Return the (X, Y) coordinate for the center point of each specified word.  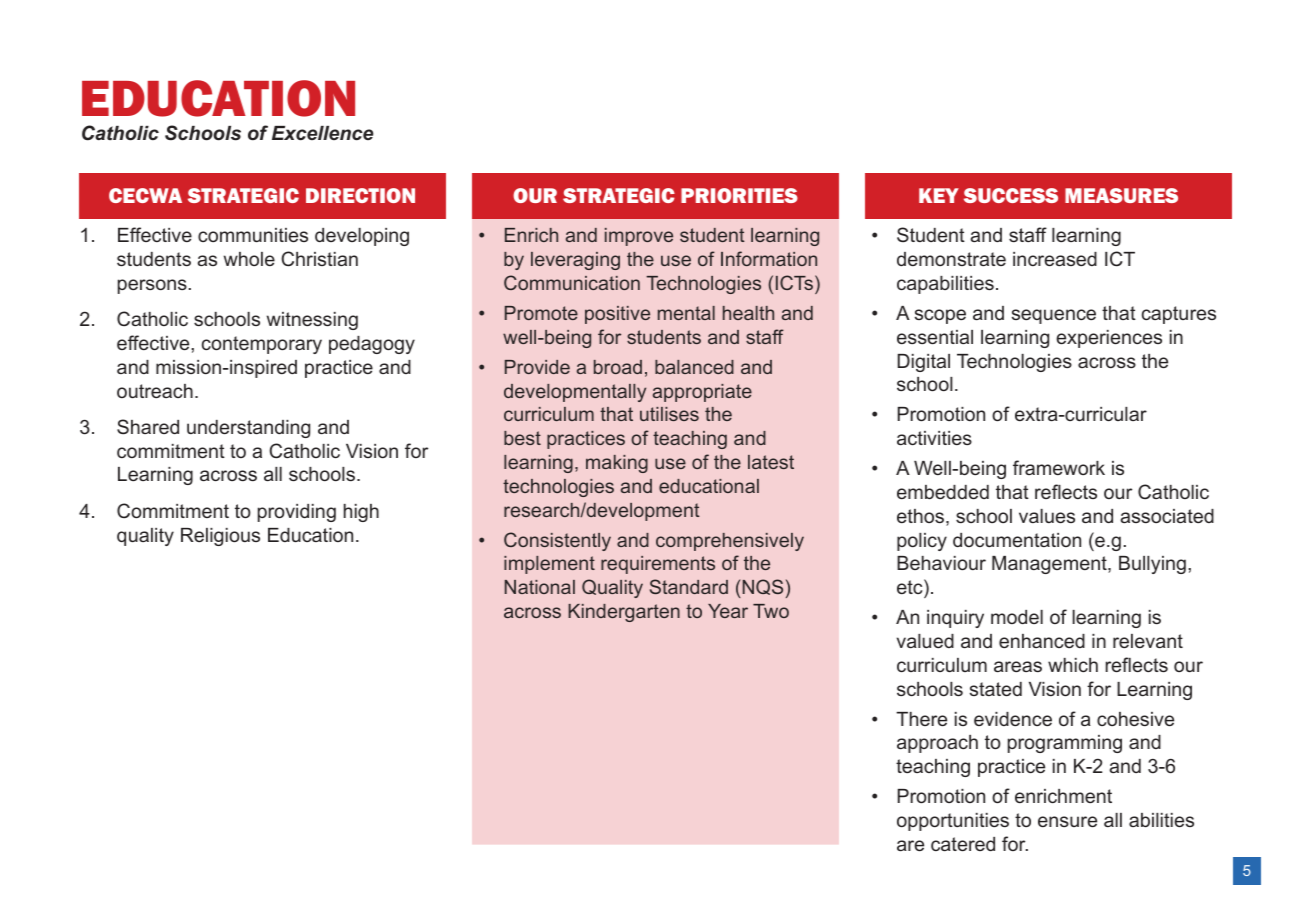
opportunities (953, 822)
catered (963, 844)
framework (1059, 467)
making (617, 464)
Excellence (323, 133)
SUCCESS (1011, 195)
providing (297, 513)
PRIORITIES (739, 195)
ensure (1067, 821)
